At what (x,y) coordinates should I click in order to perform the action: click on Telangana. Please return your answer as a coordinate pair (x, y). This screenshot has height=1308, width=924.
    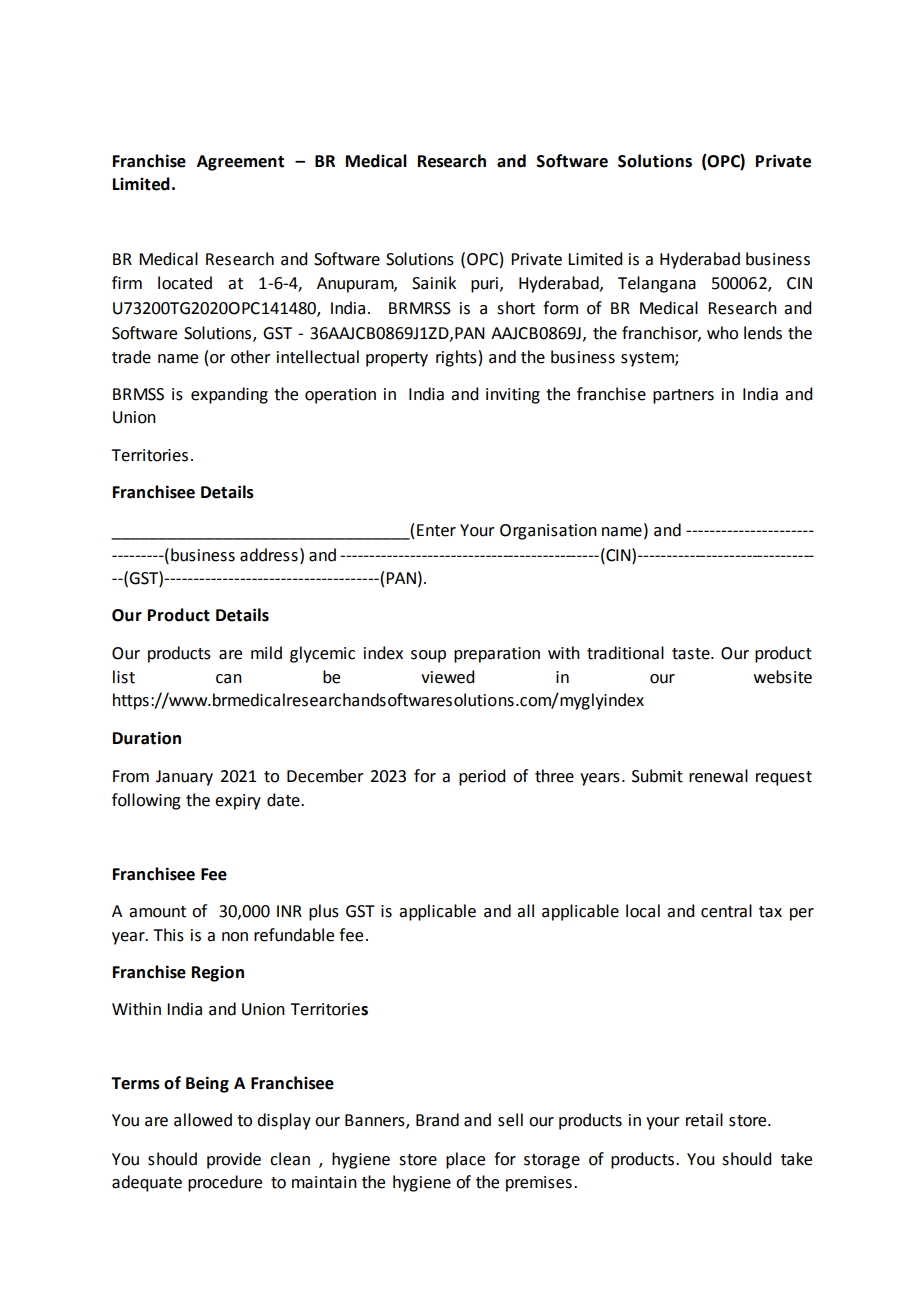
    Looking at the image, I should click on (657, 284).
